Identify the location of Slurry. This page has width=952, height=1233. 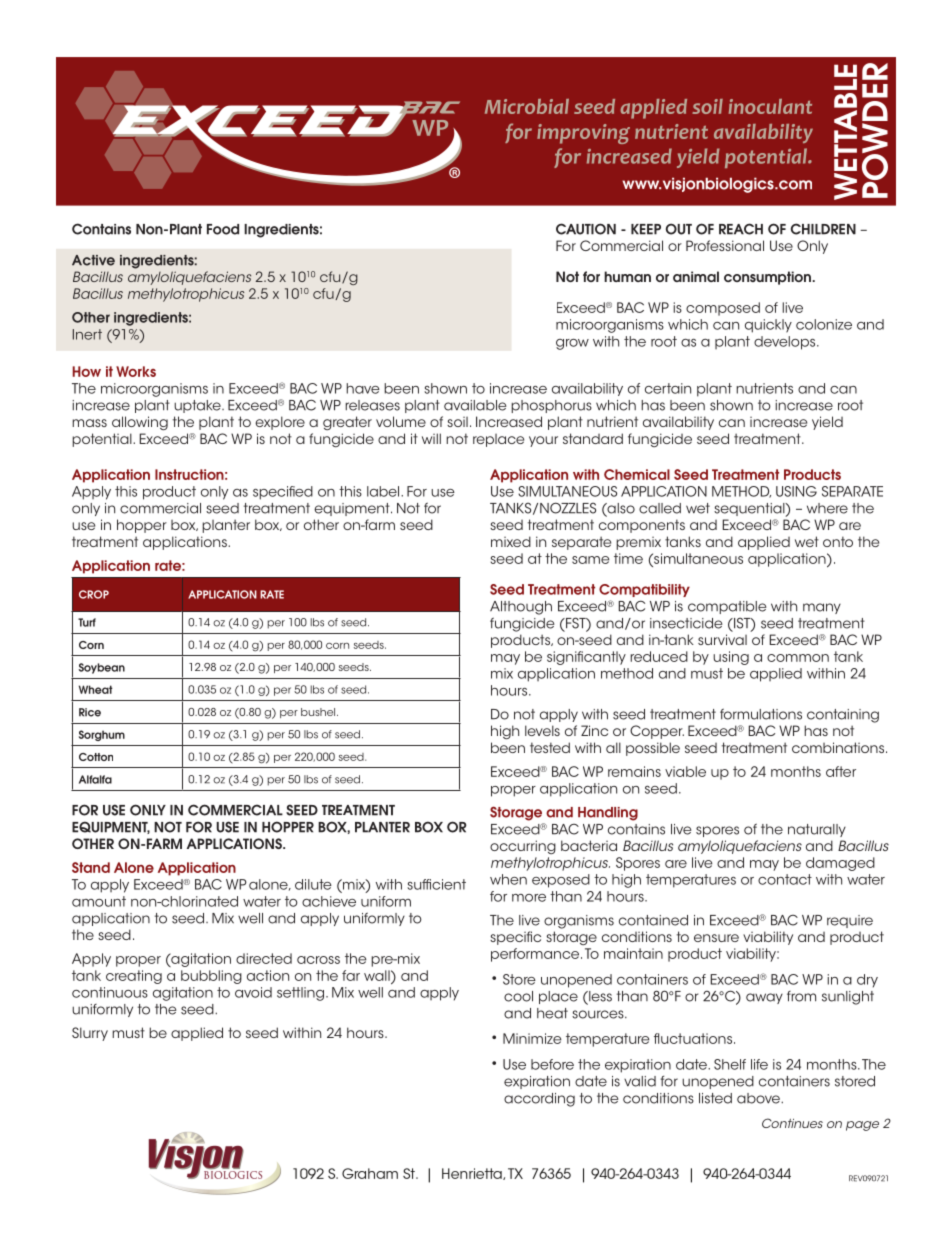
(90, 1034).
